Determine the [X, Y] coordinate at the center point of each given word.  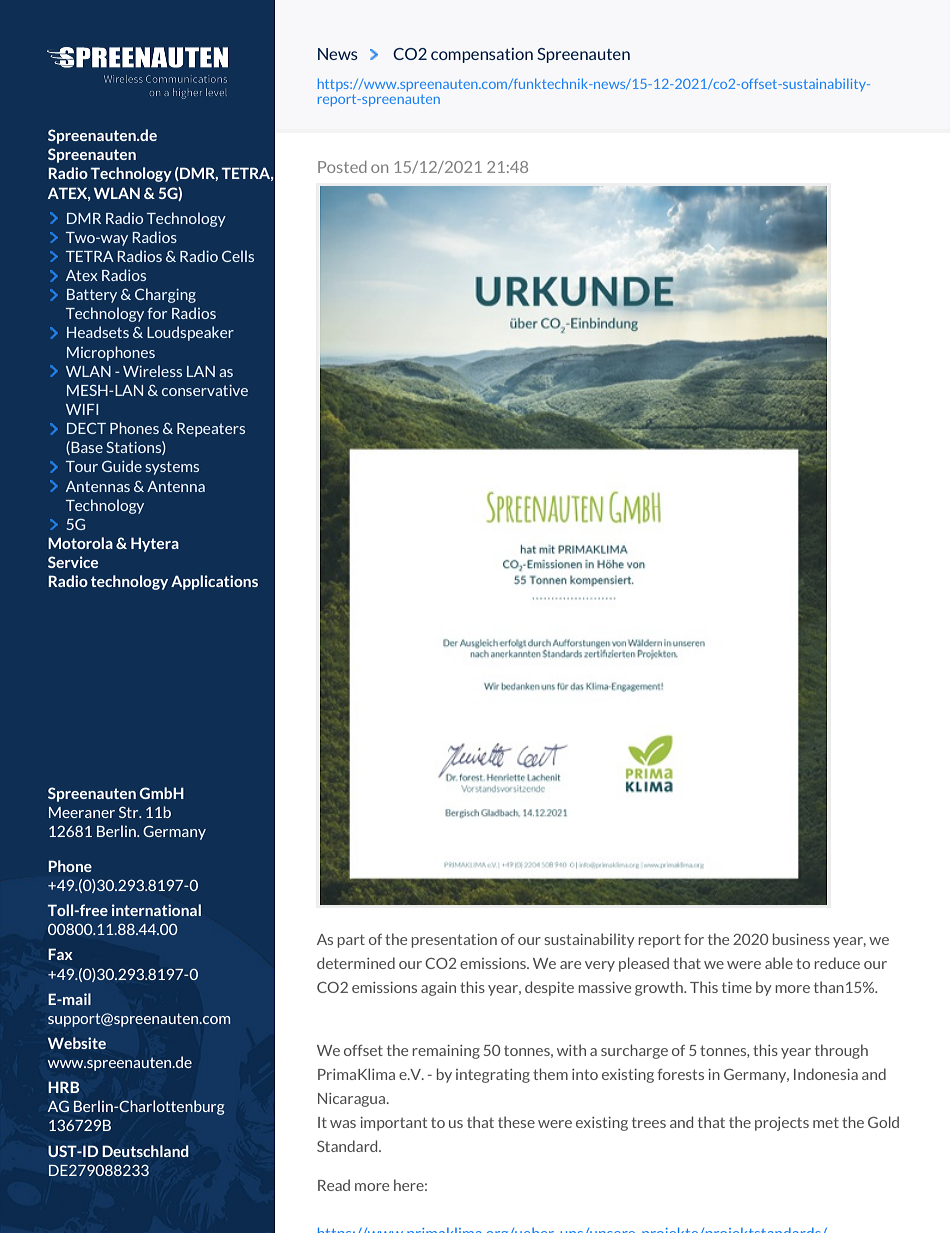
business [801, 939]
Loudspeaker [190, 333]
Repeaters [211, 430]
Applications [214, 582]
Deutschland [145, 1151]
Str [130, 812]
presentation [454, 941]
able [779, 963]
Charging [165, 295]
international [156, 910]
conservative [205, 390]
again [438, 989]
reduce [837, 963]
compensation [482, 55]
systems [172, 468]
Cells [238, 256]
